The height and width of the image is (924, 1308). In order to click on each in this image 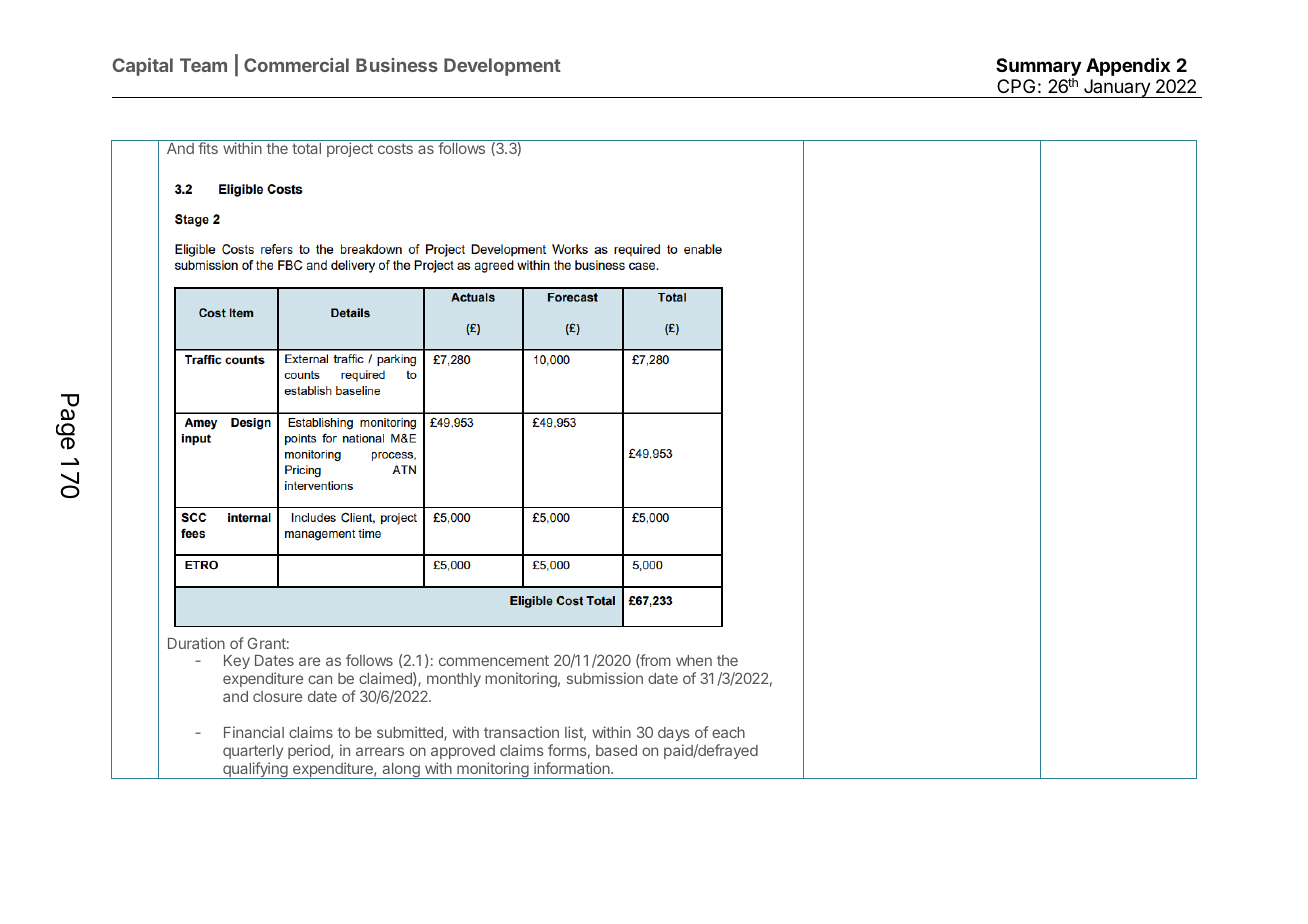, I will do `click(728, 732)`.
